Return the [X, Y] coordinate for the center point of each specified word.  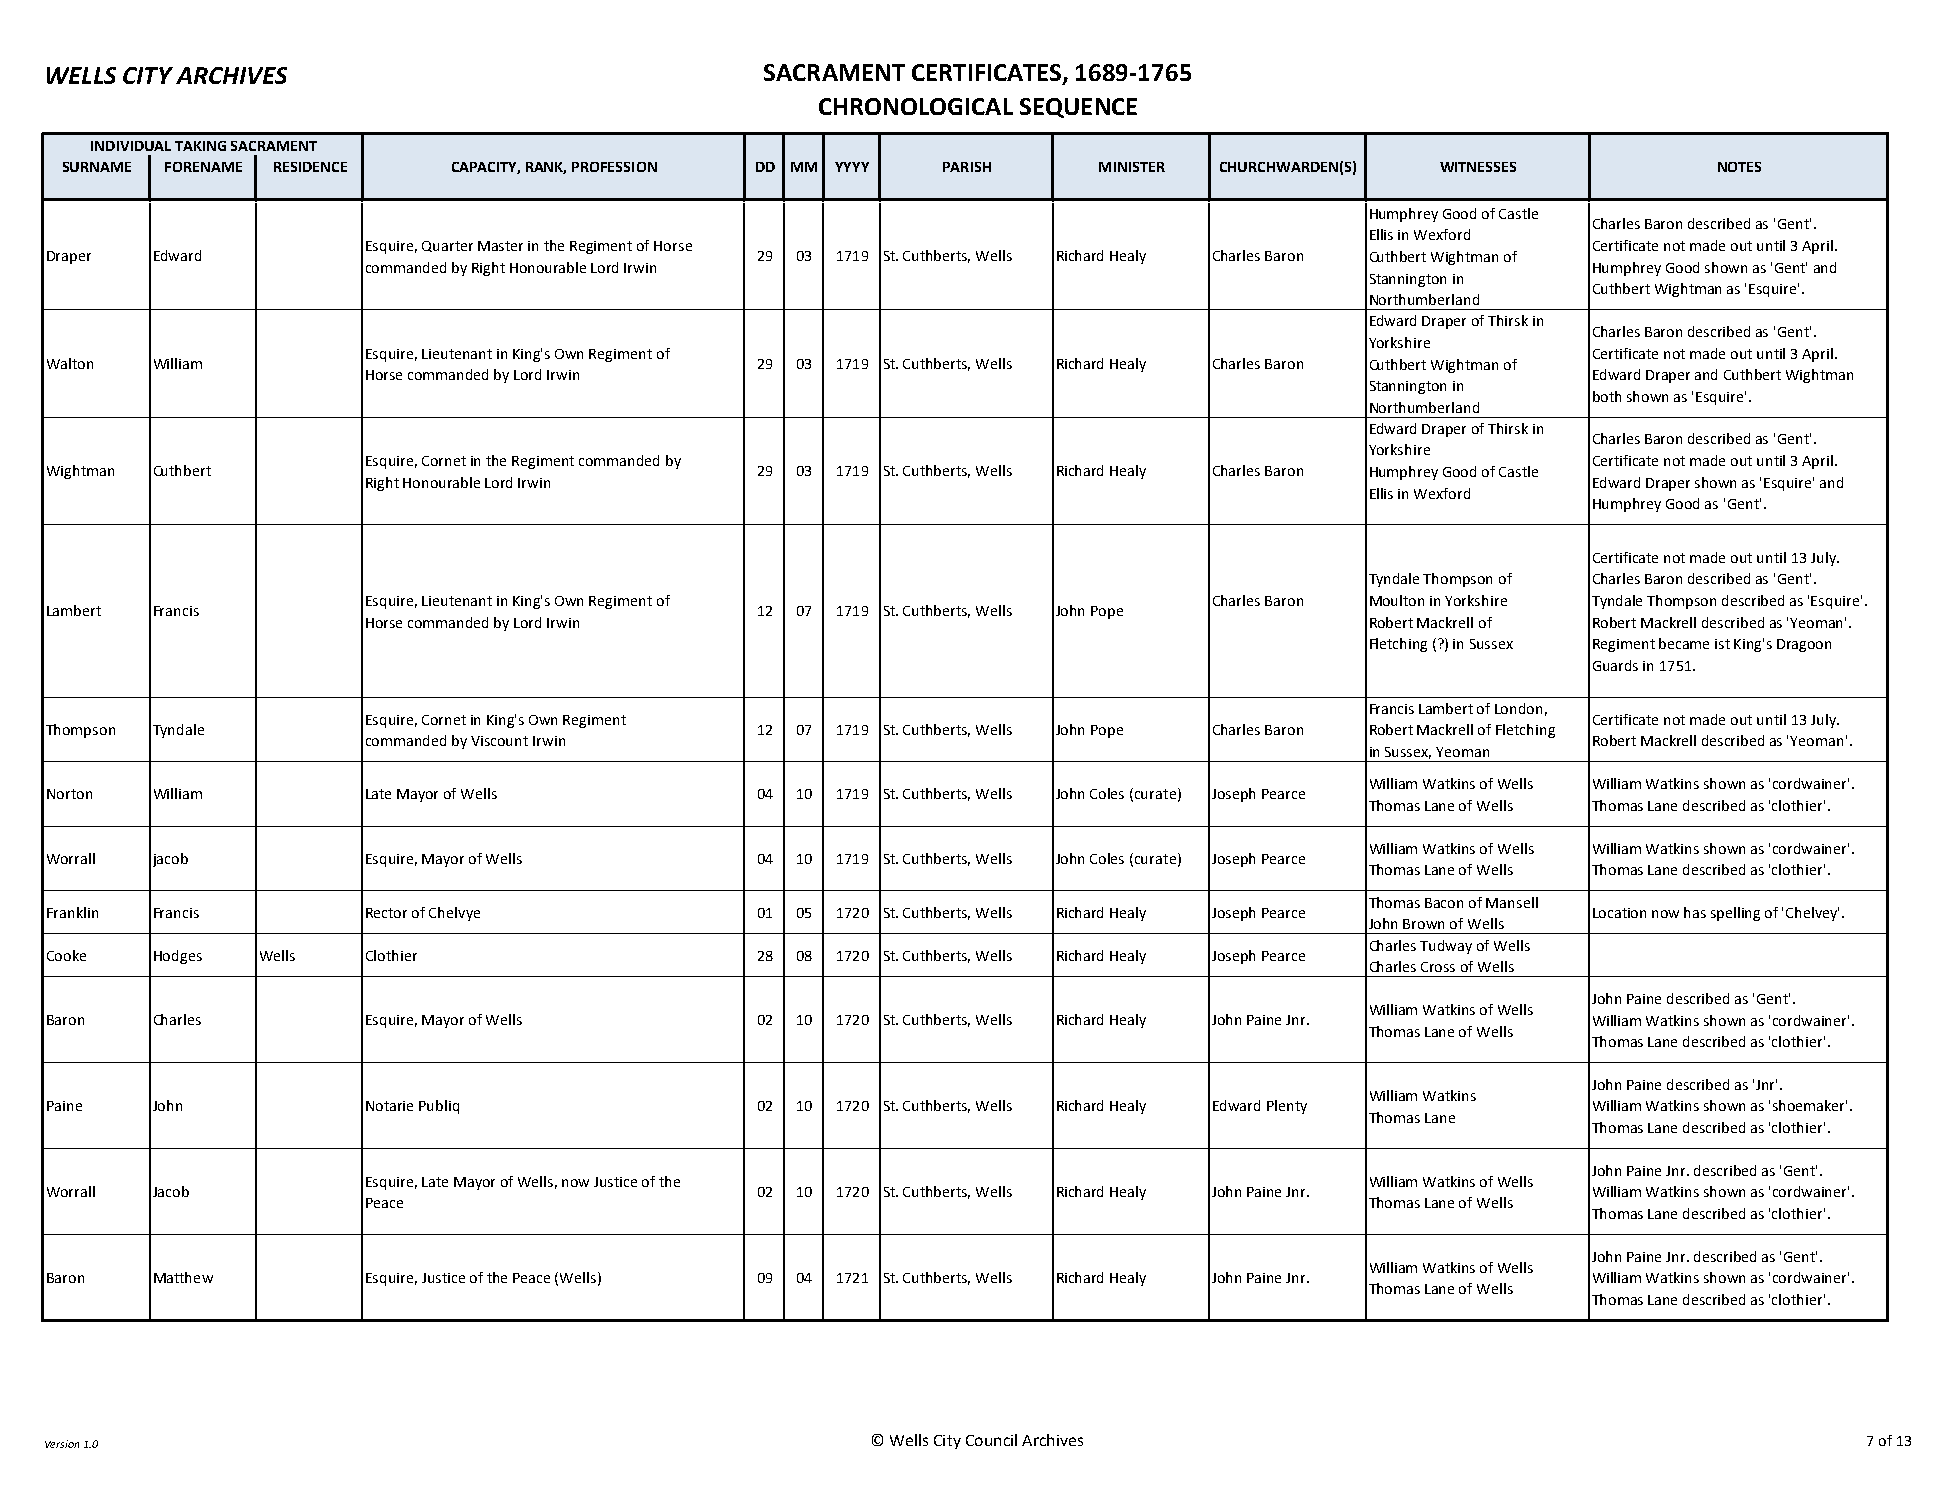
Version [62, 1444]
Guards [1615, 665]
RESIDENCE [310, 167]
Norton [69, 794]
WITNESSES [1478, 167]
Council [991, 1440]
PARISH [967, 167]
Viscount [499, 741]
